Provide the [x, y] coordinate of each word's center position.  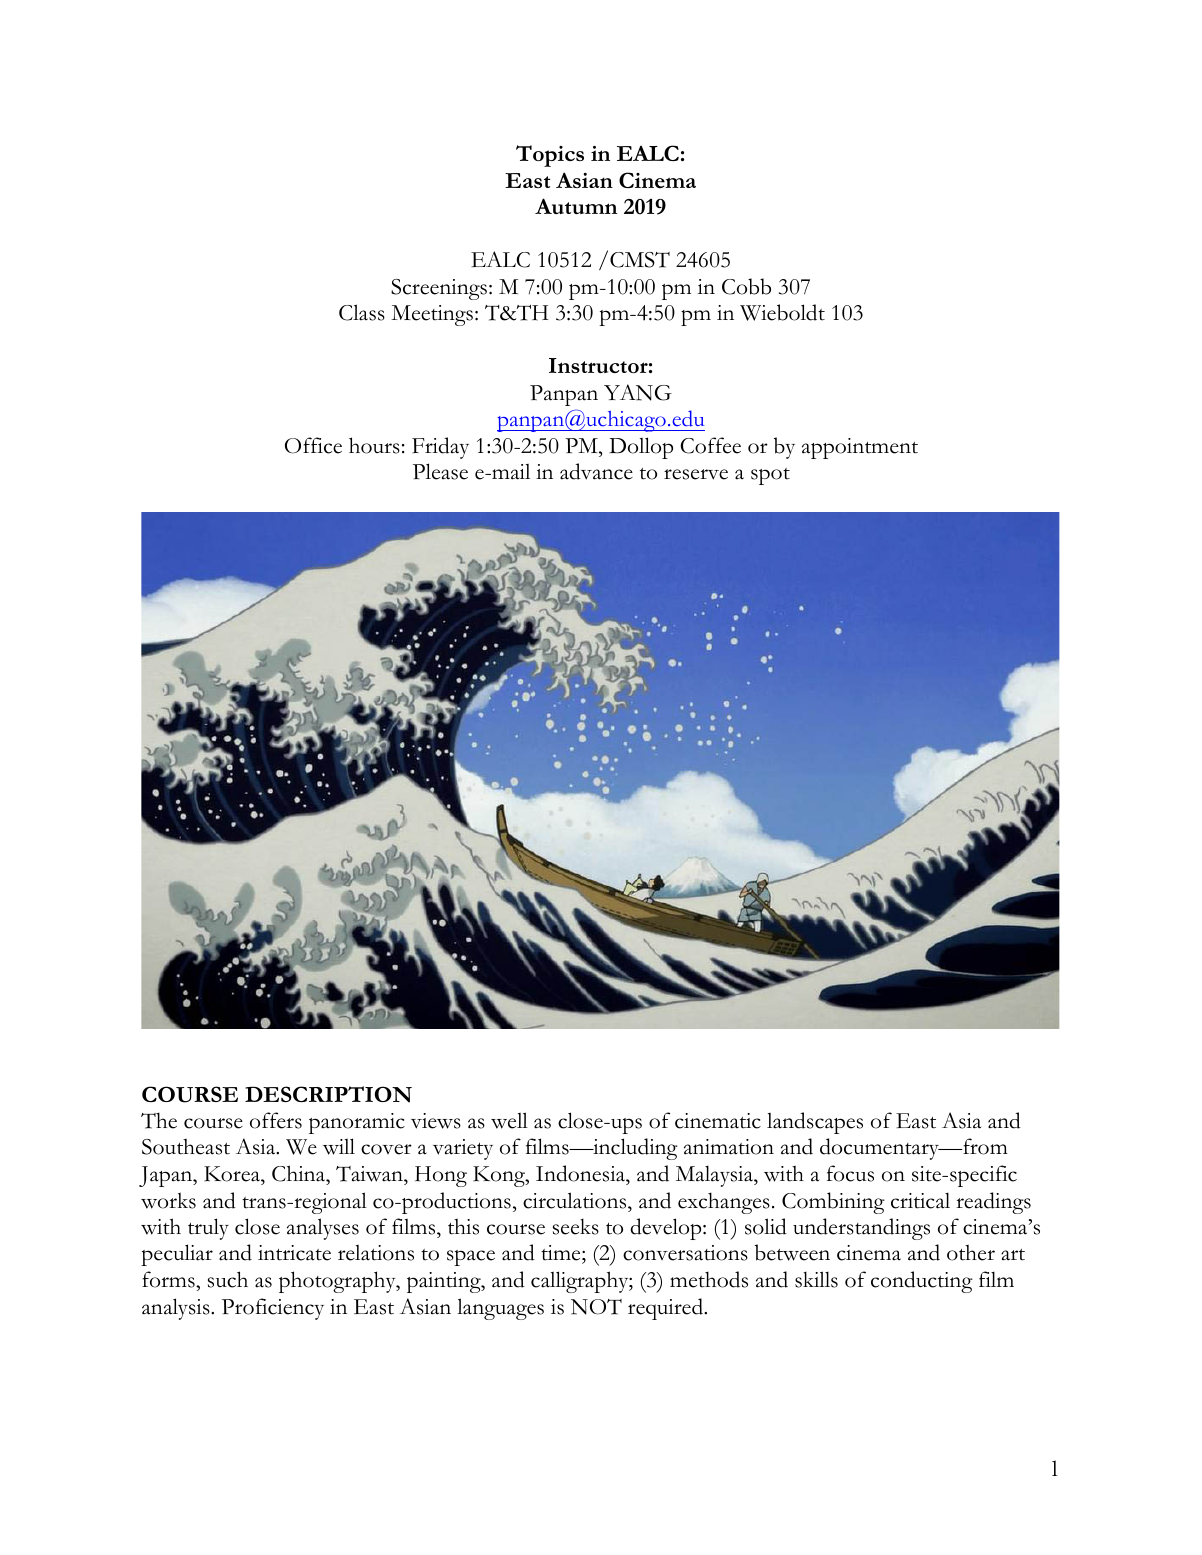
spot [770, 476]
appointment [860, 448]
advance [596, 471]
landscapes [815, 1123]
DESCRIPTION [328, 1094]
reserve [696, 474]
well [509, 1120]
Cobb [746, 286]
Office [313, 445]
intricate [294, 1253]
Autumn [576, 206]
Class [362, 312]
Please [440, 471]
